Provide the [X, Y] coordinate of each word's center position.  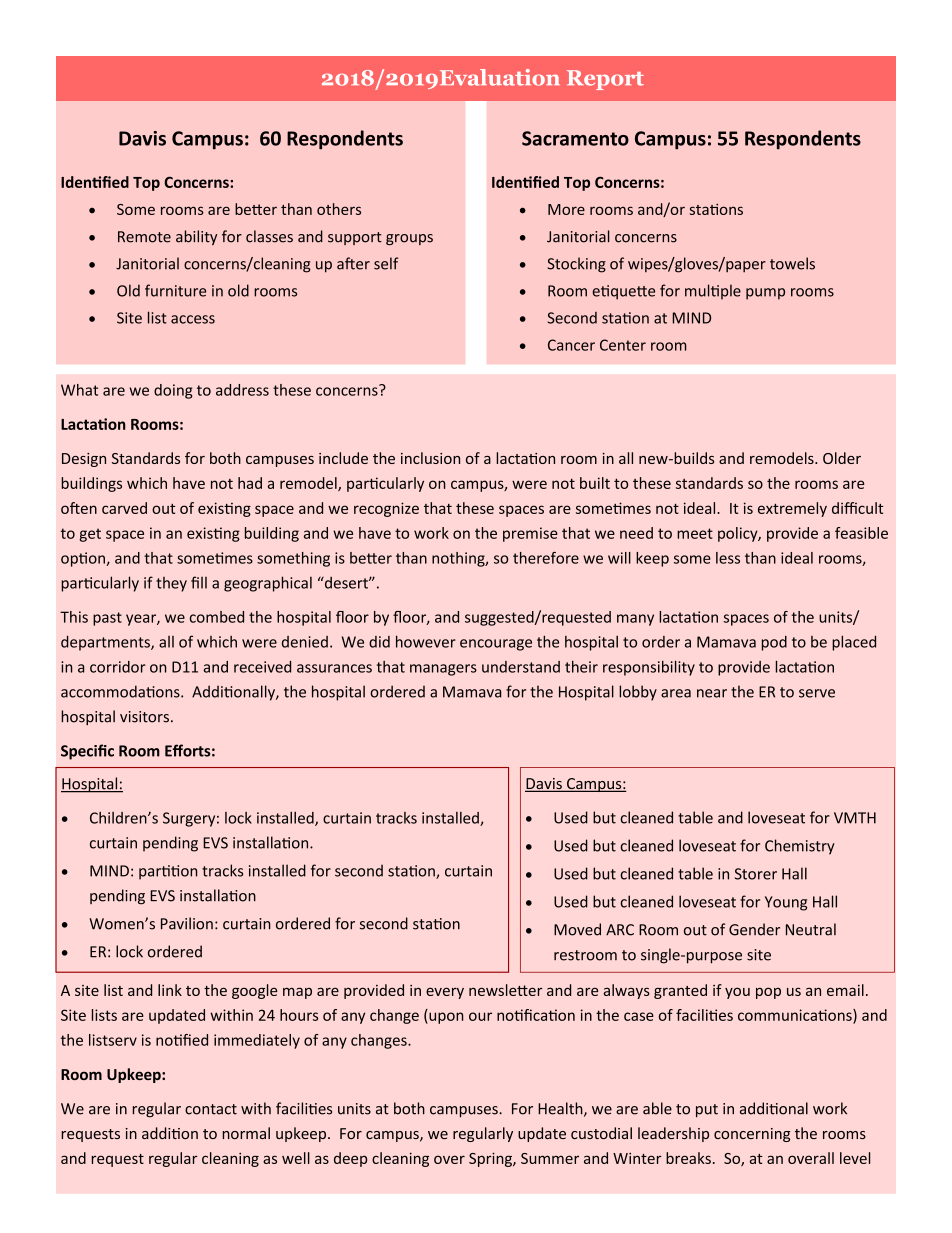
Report [605, 80]
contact [211, 1109]
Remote [144, 237]
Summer [550, 1158]
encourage [496, 645]
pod [774, 643]
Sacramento [575, 138]
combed [216, 617]
